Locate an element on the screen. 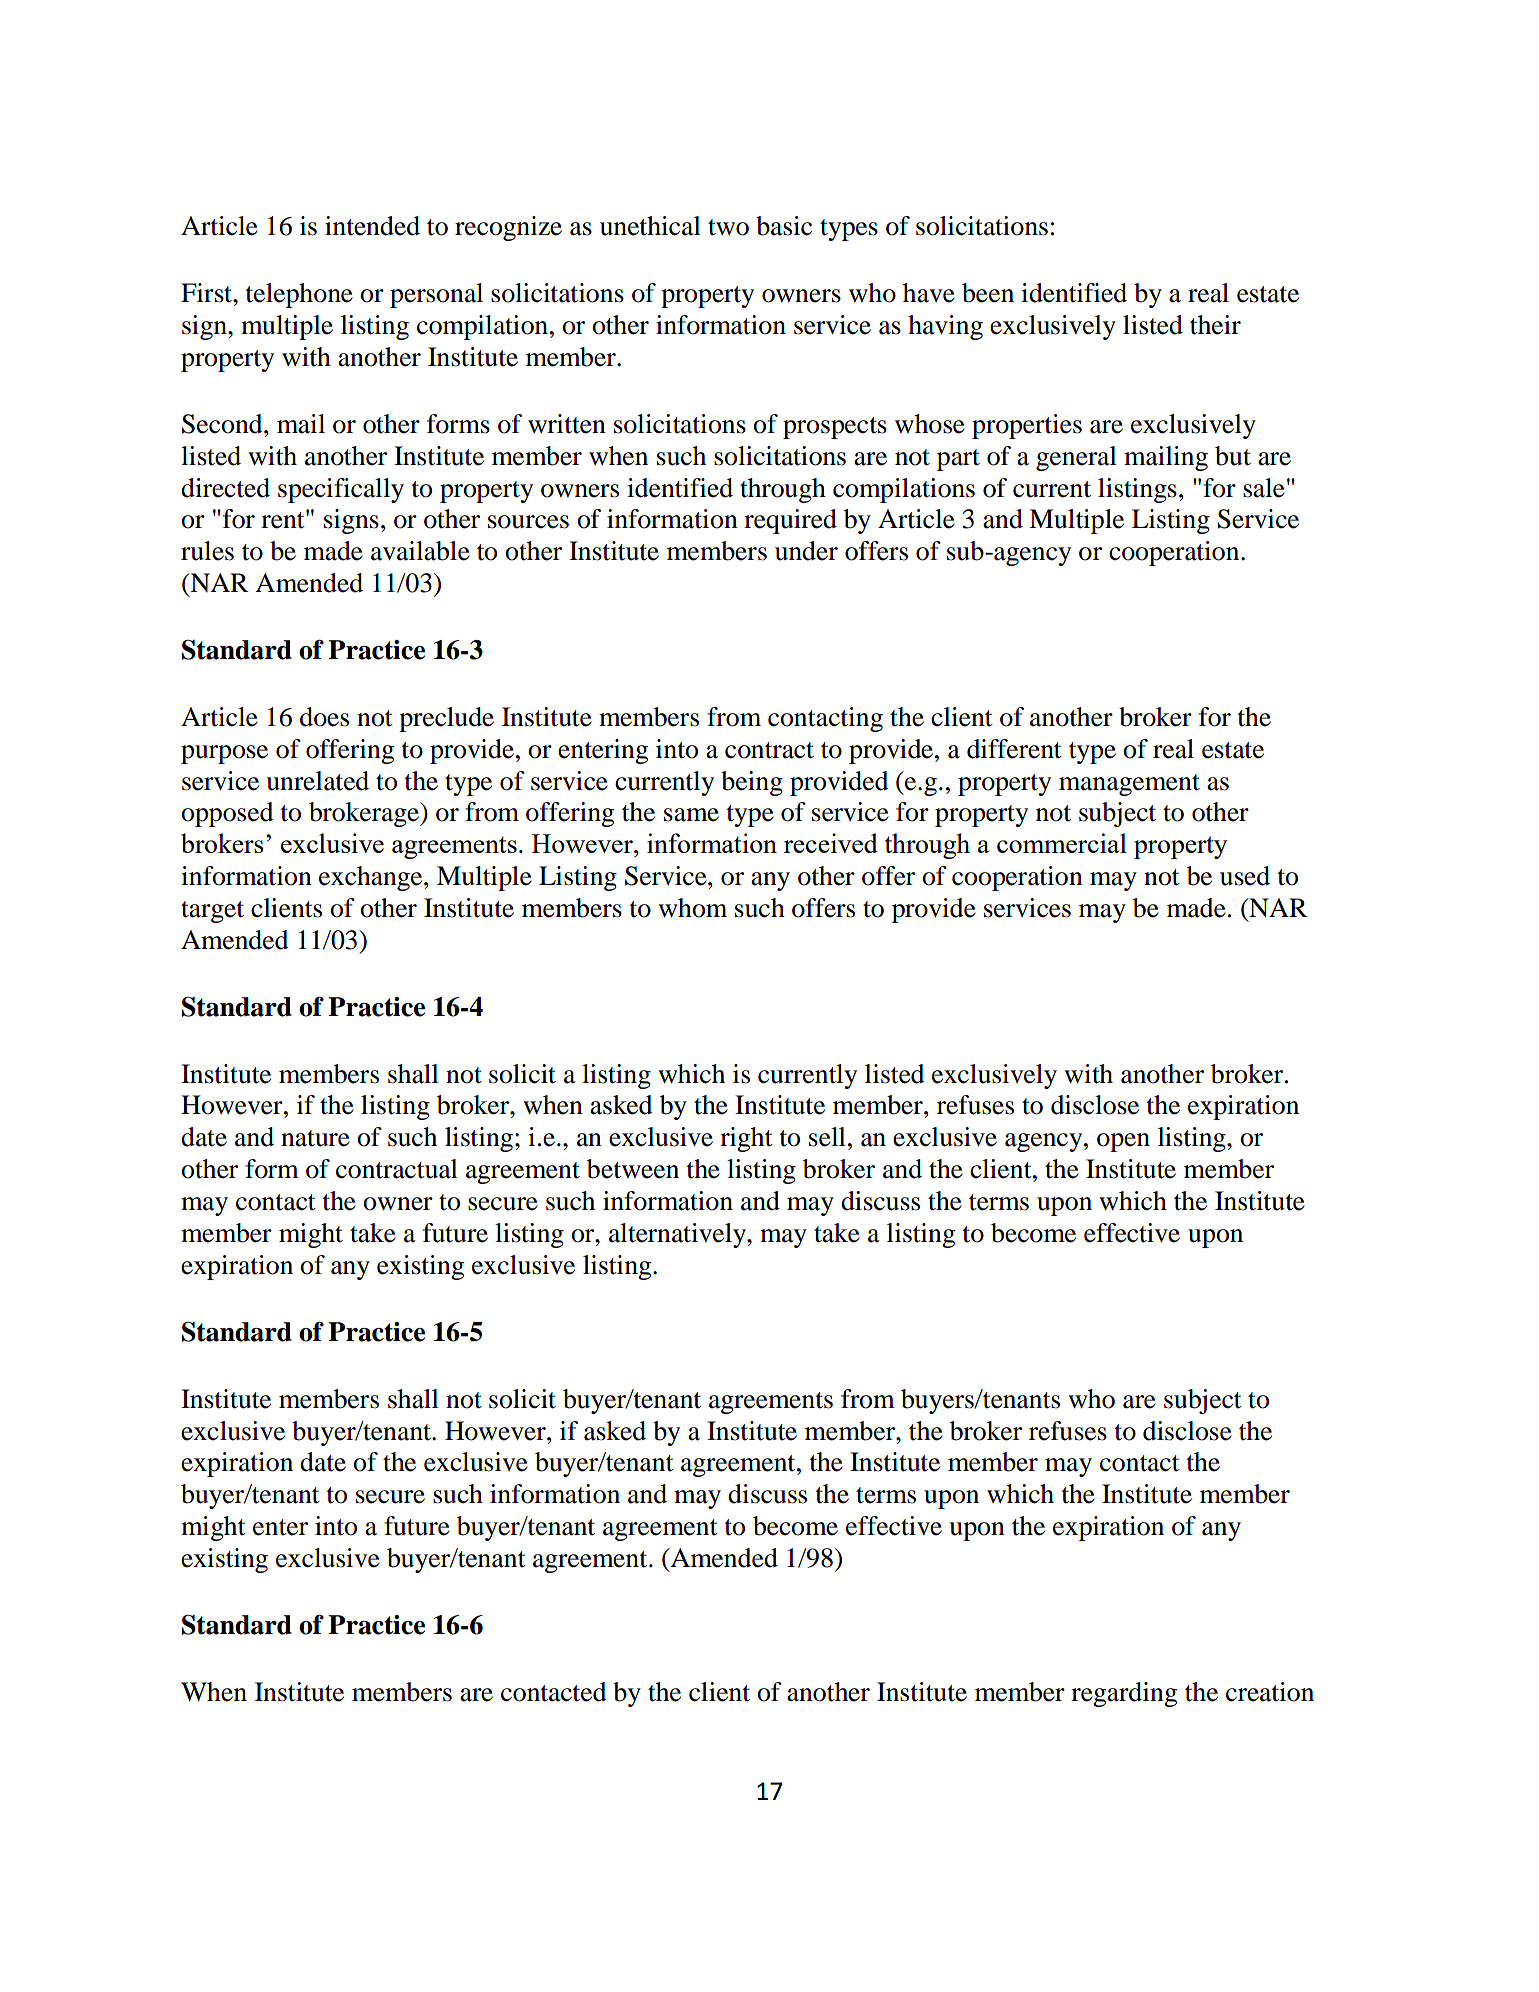 The image size is (1539, 1992). creation is located at coordinates (1270, 1692).
